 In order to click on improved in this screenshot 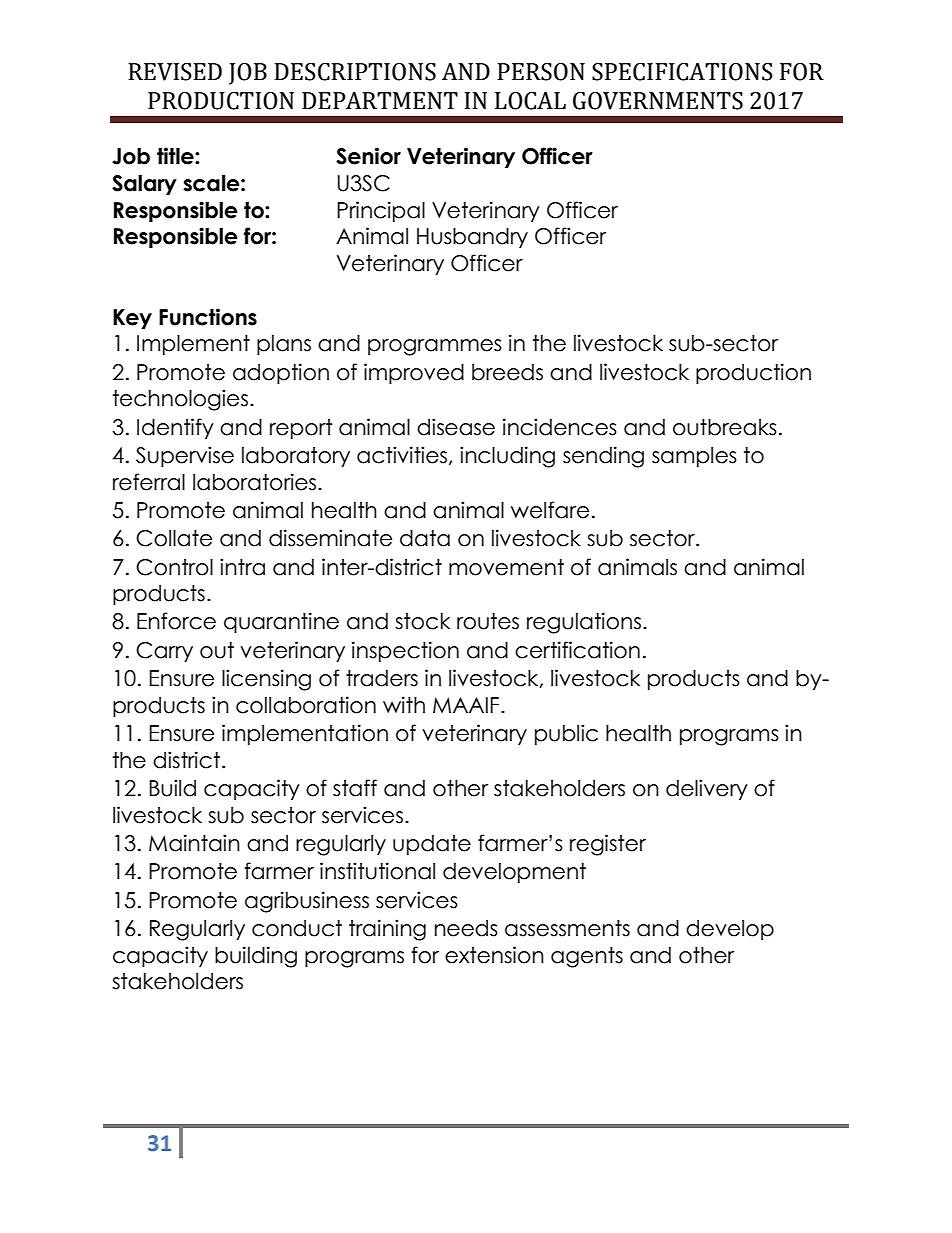, I will do `click(414, 373)`.
